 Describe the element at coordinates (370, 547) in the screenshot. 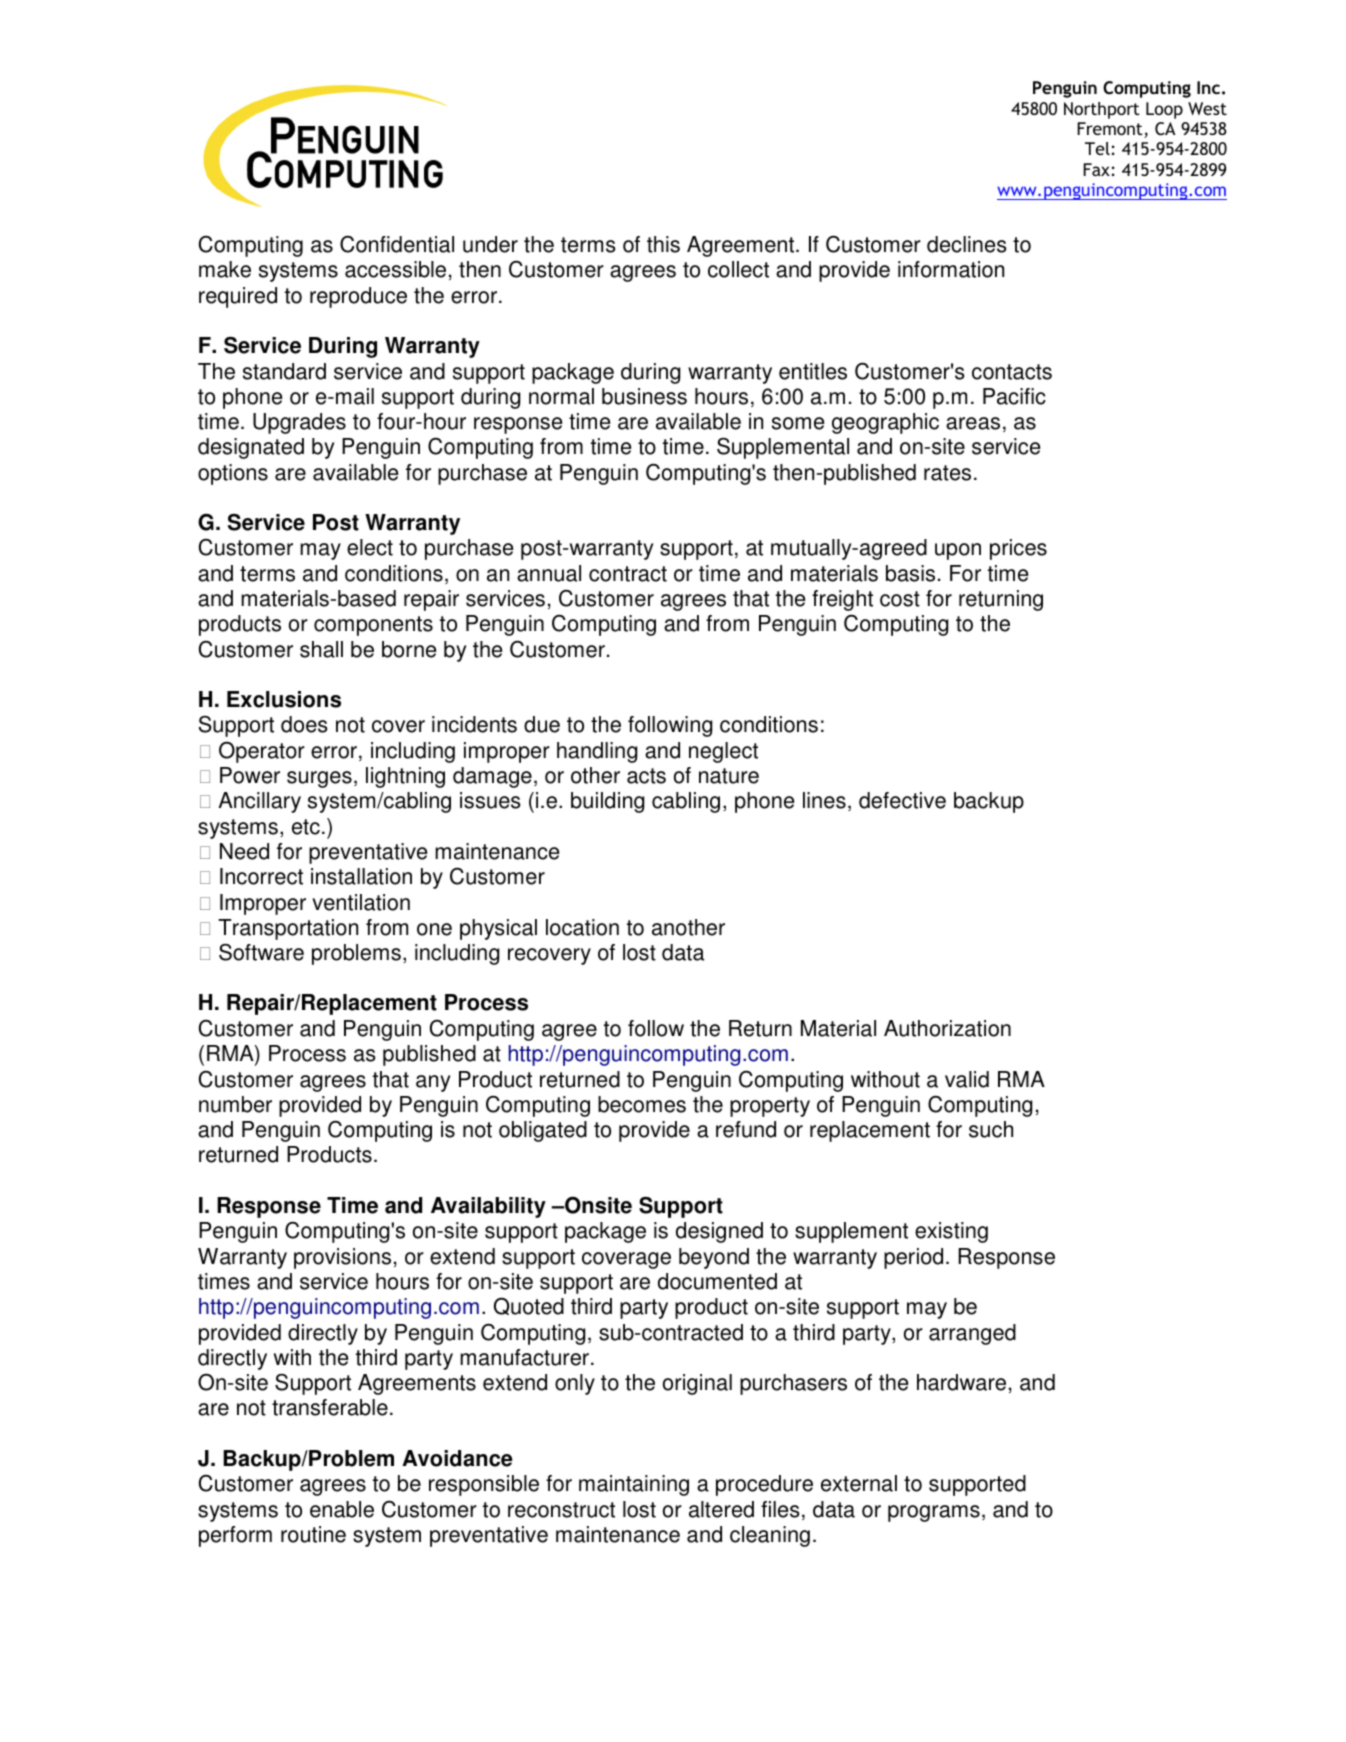

I see `elect` at that location.
